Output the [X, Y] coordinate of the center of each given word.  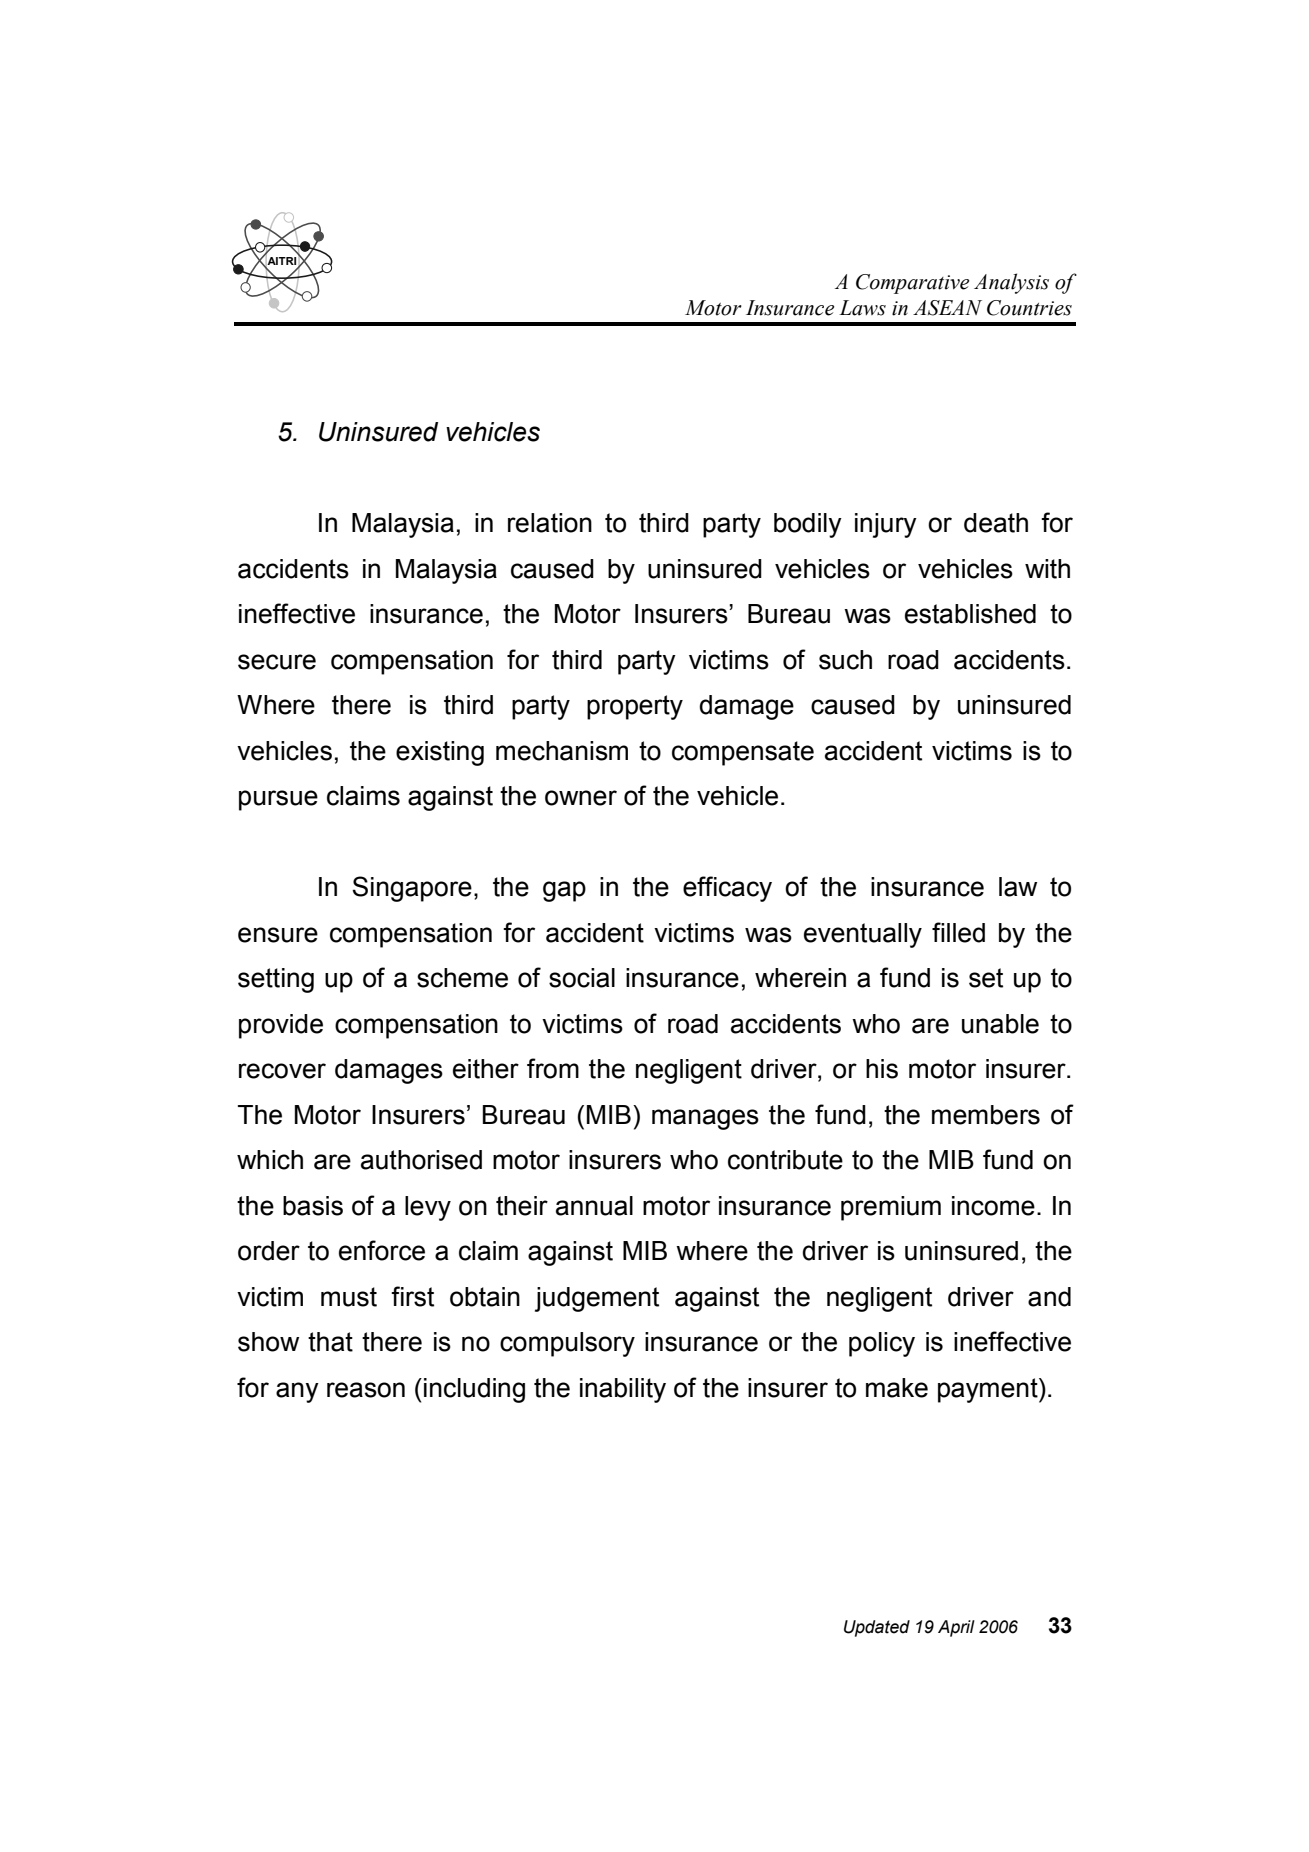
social [582, 978]
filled [958, 932]
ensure [278, 935]
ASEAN [947, 308]
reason [366, 1390]
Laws [862, 308]
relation [550, 523]
